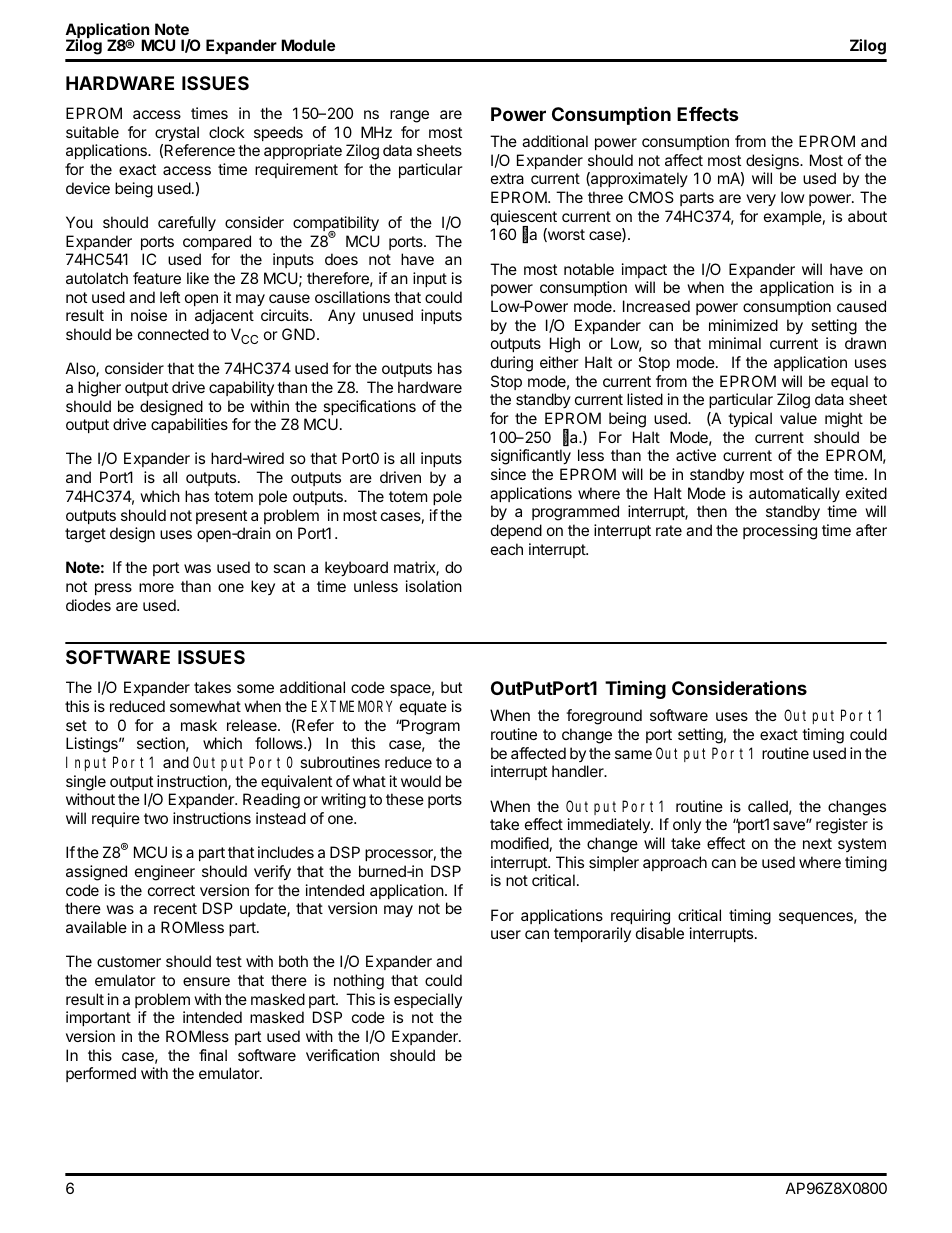  Describe the element at coordinates (253, 725) in the page. I see `release` at that location.
